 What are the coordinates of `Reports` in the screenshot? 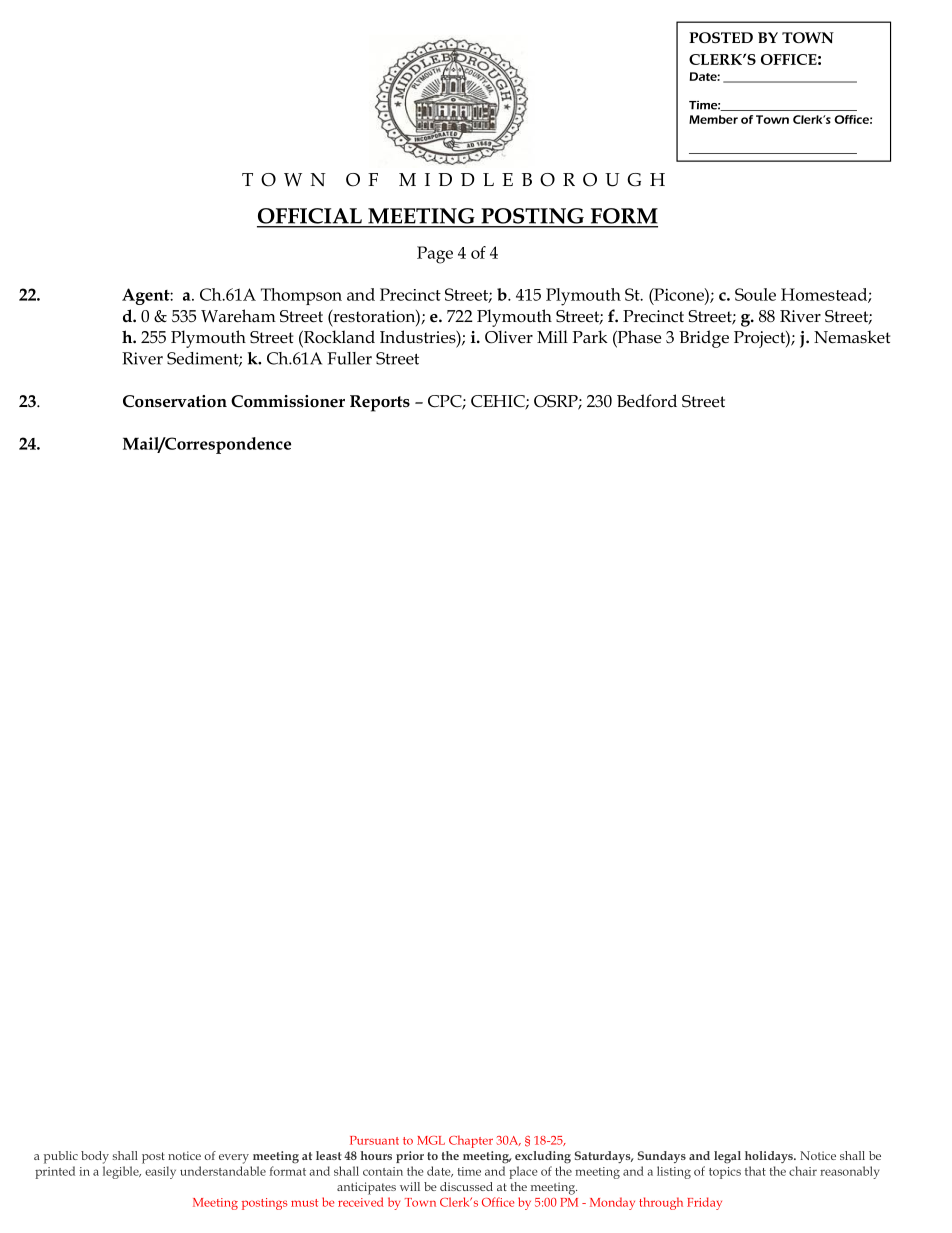 It's located at (380, 403).
